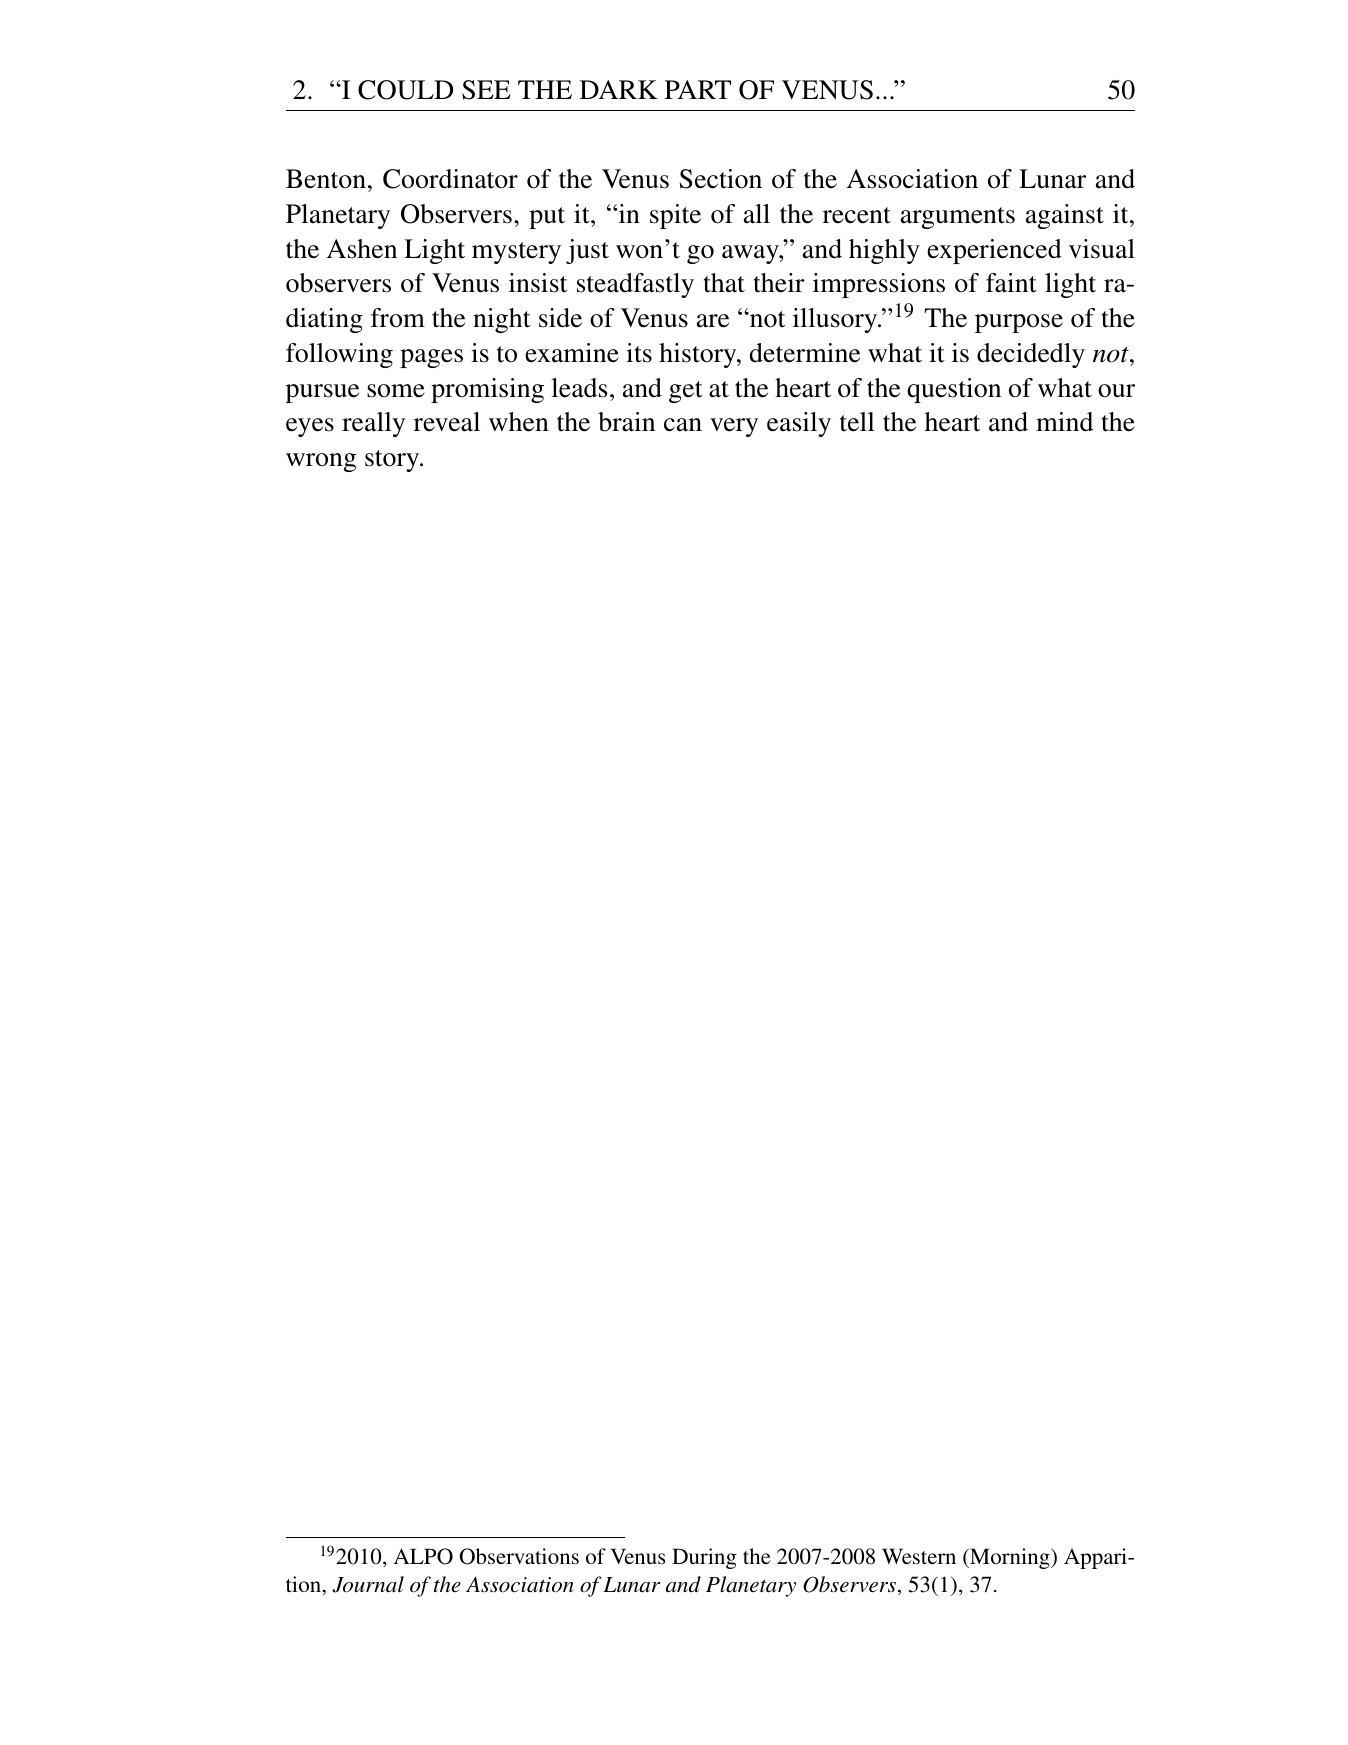 The image size is (1348, 1745). I want to click on really, so click(373, 424).
